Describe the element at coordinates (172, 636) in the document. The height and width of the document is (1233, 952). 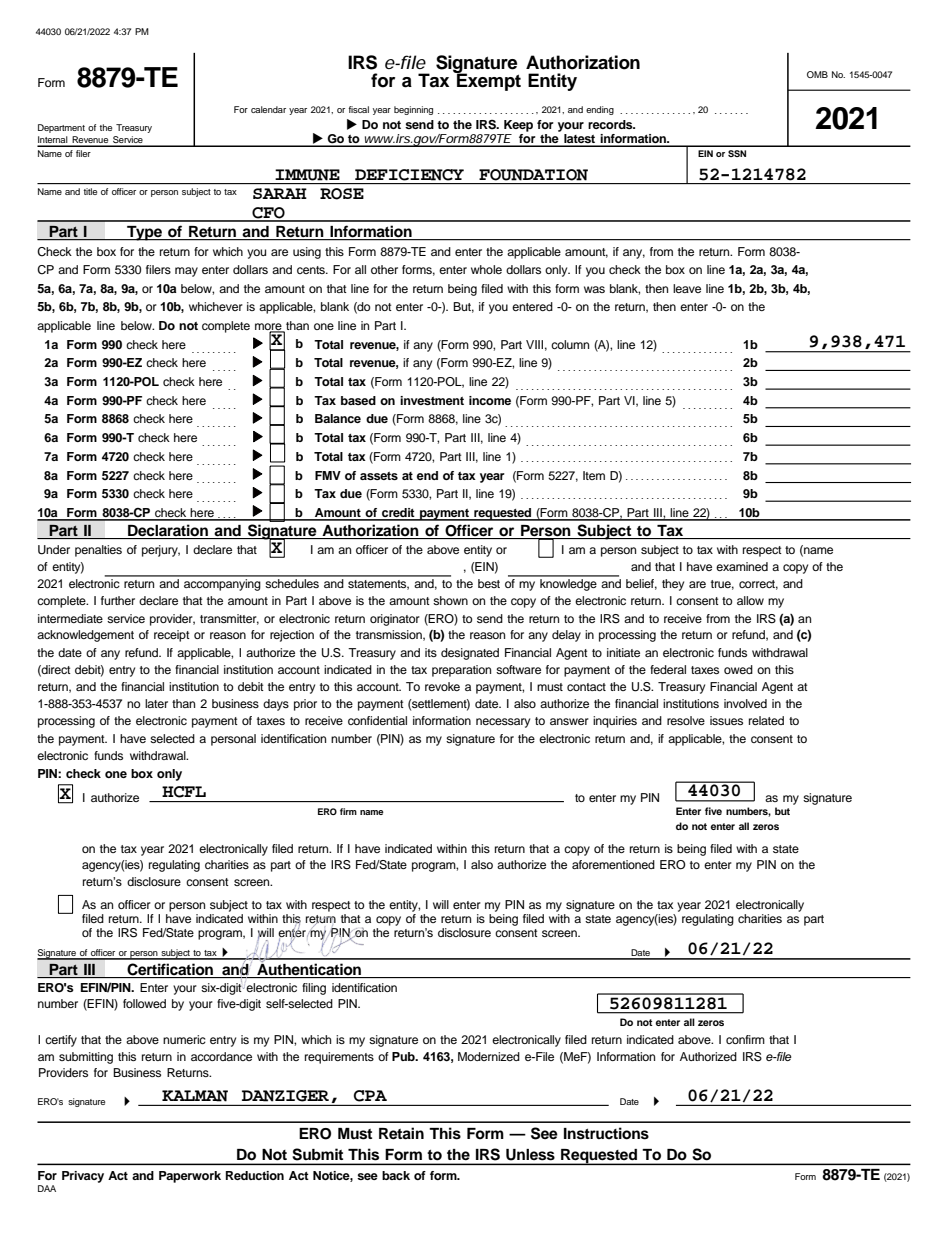
I see `receipt` at that location.
